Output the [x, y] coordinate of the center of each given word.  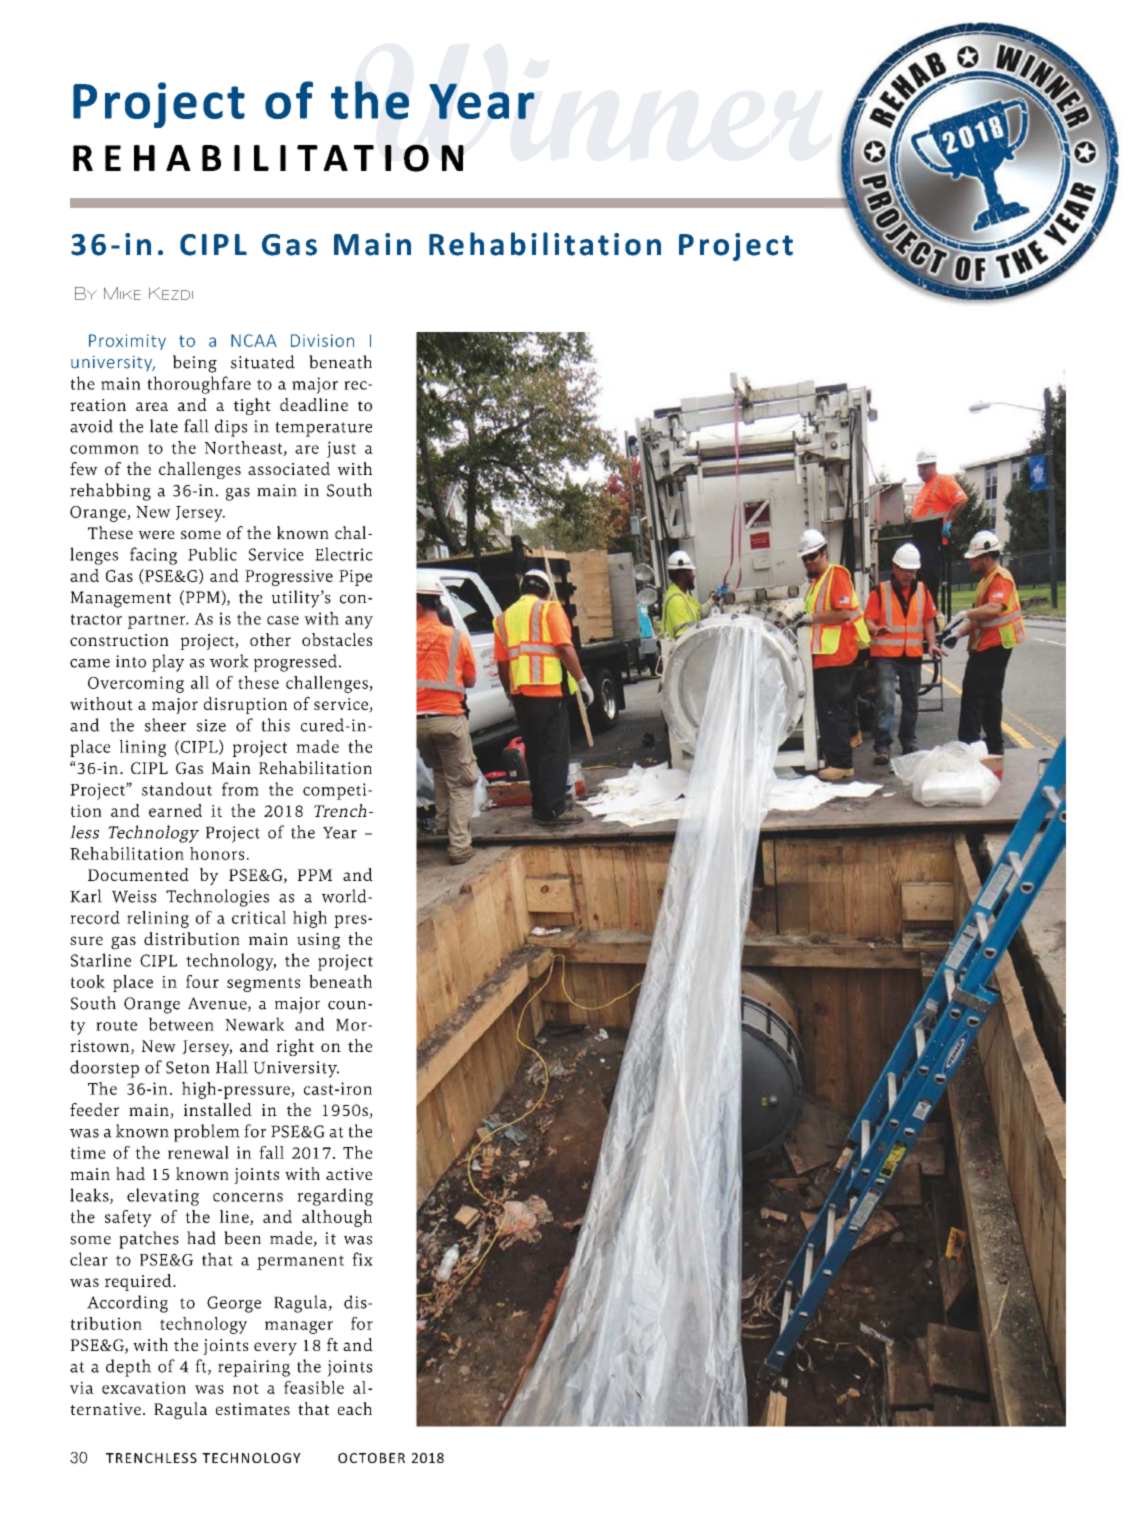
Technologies [217, 898]
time [87, 1152]
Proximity [127, 342]
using [318, 941]
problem [207, 1133]
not [246, 1388]
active [349, 1174]
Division [322, 340]
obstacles [337, 639]
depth [128, 1368]
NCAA [254, 340]
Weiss [134, 896]
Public [212, 554]
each [355, 1408]
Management [120, 599]
